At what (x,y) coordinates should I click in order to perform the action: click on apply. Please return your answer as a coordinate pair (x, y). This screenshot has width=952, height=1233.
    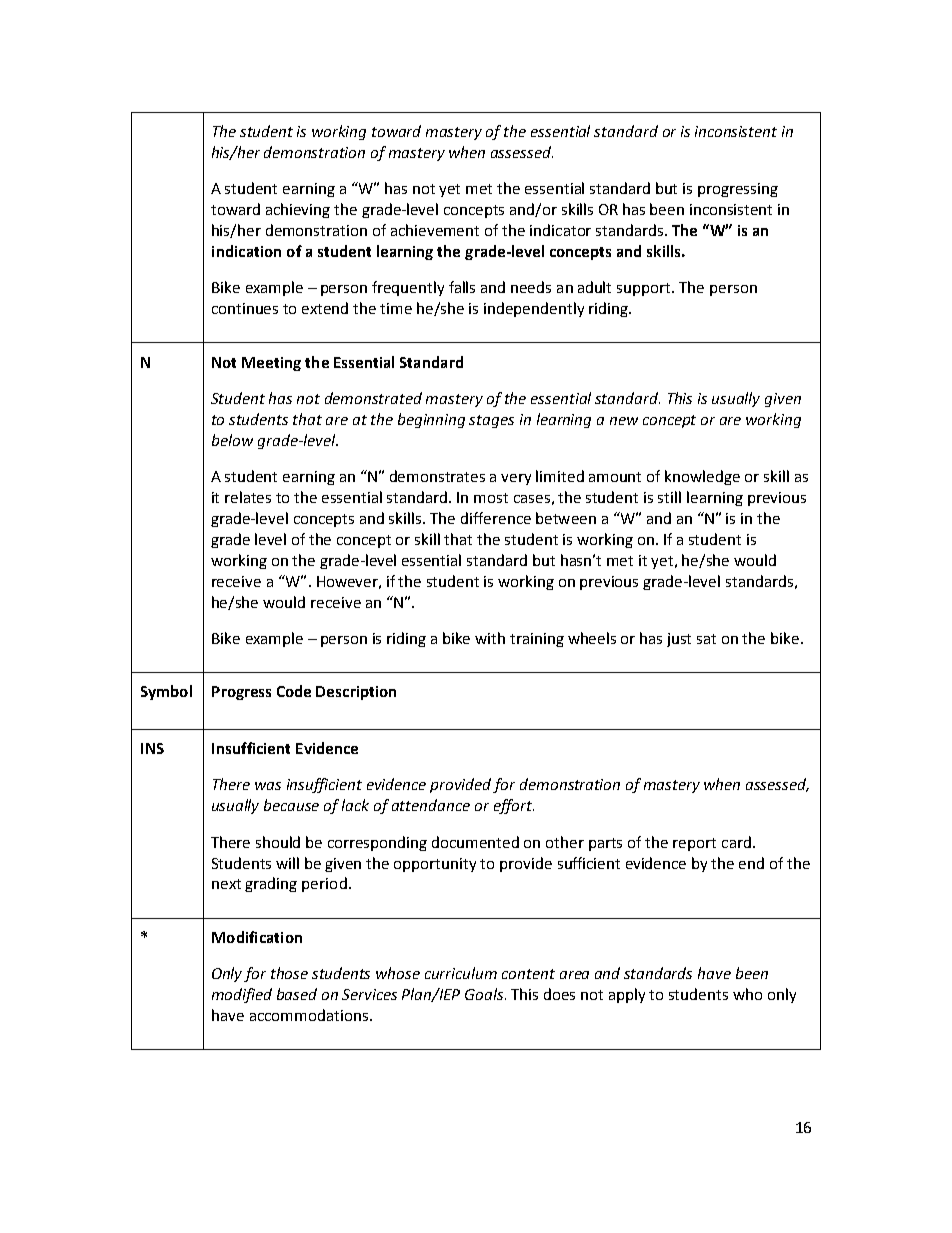
    Looking at the image, I should click on (627, 995).
